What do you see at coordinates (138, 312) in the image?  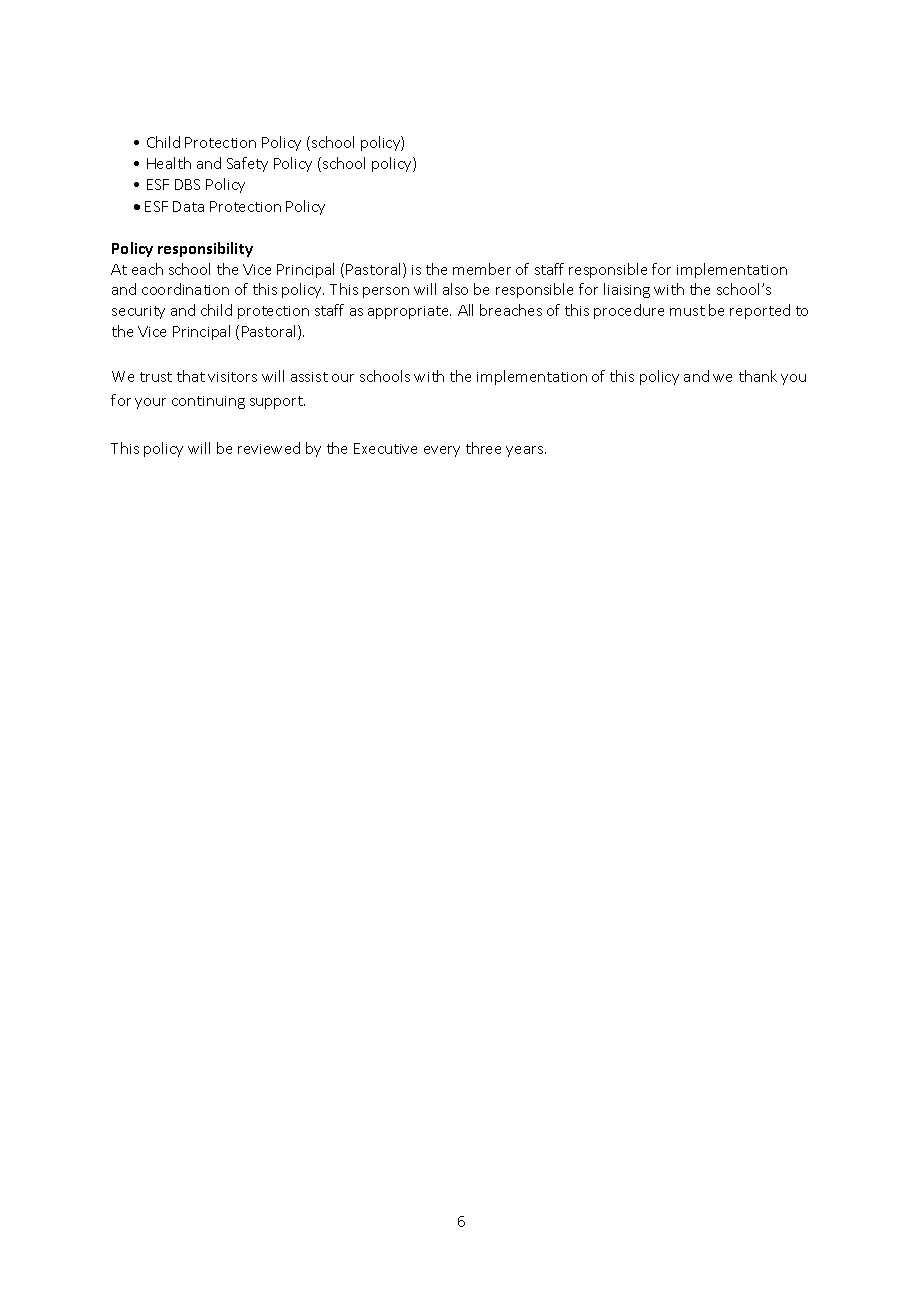 I see `security` at bounding box center [138, 312].
